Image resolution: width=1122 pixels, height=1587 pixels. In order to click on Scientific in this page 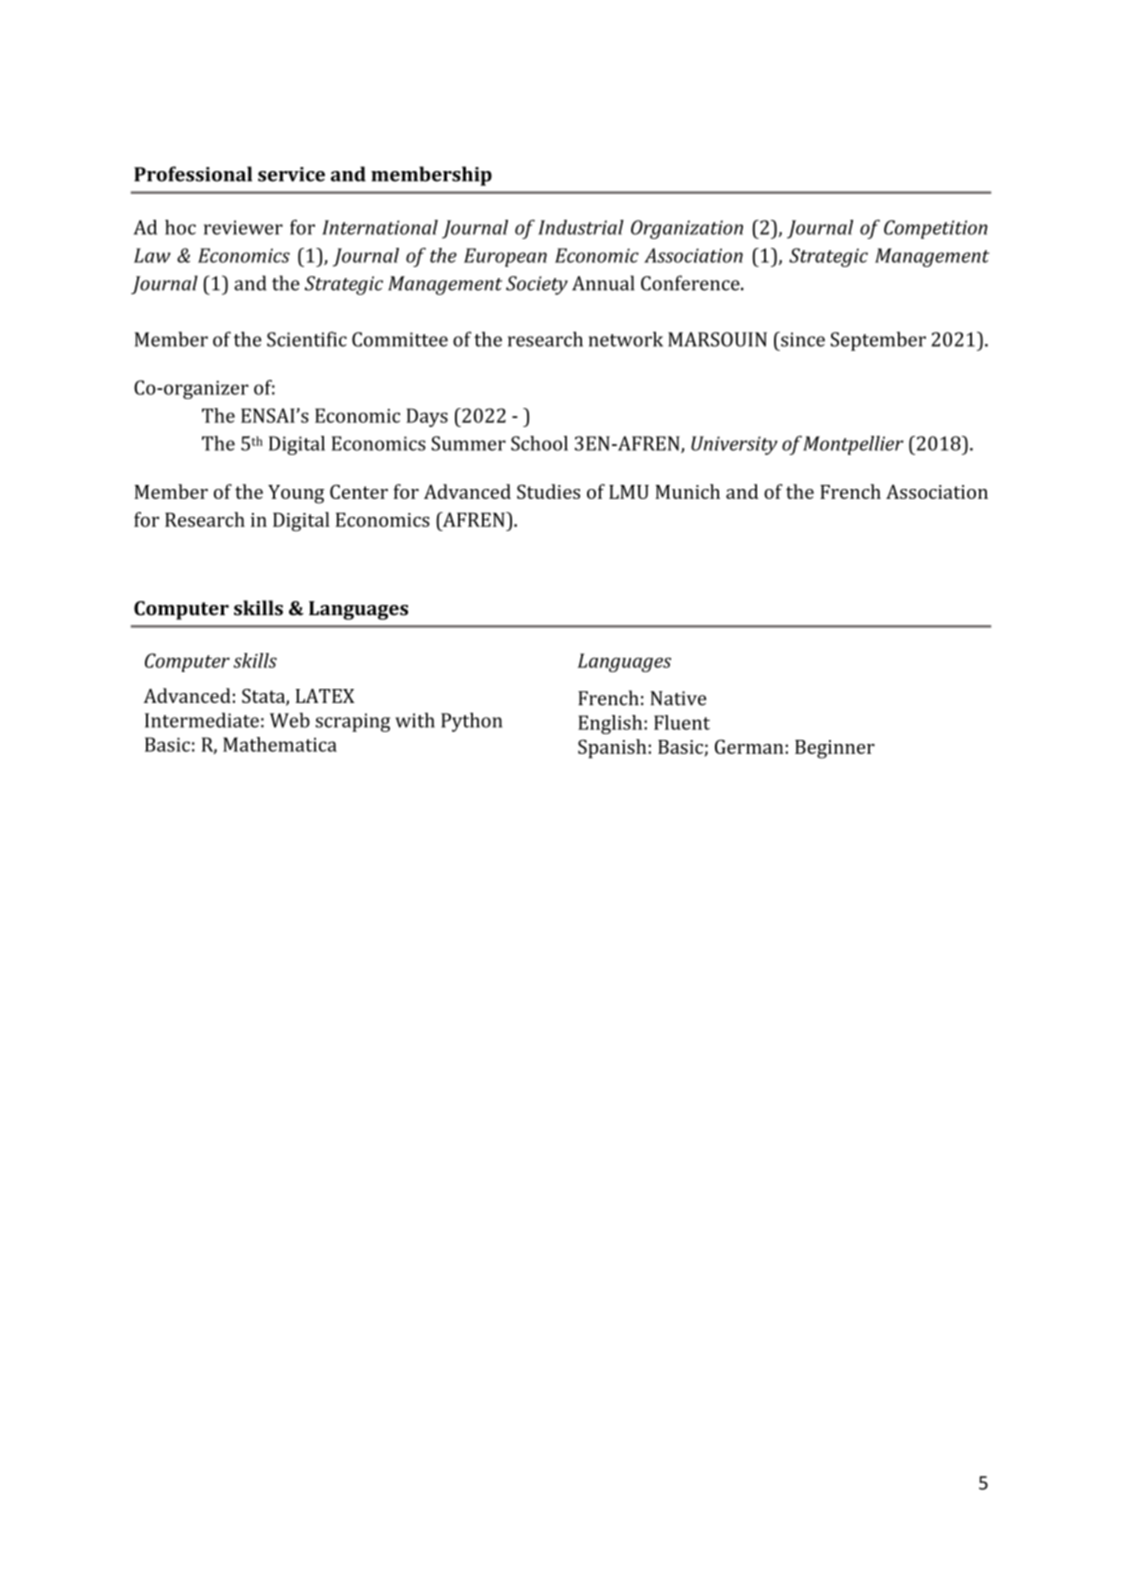, I will do `click(307, 339)`.
